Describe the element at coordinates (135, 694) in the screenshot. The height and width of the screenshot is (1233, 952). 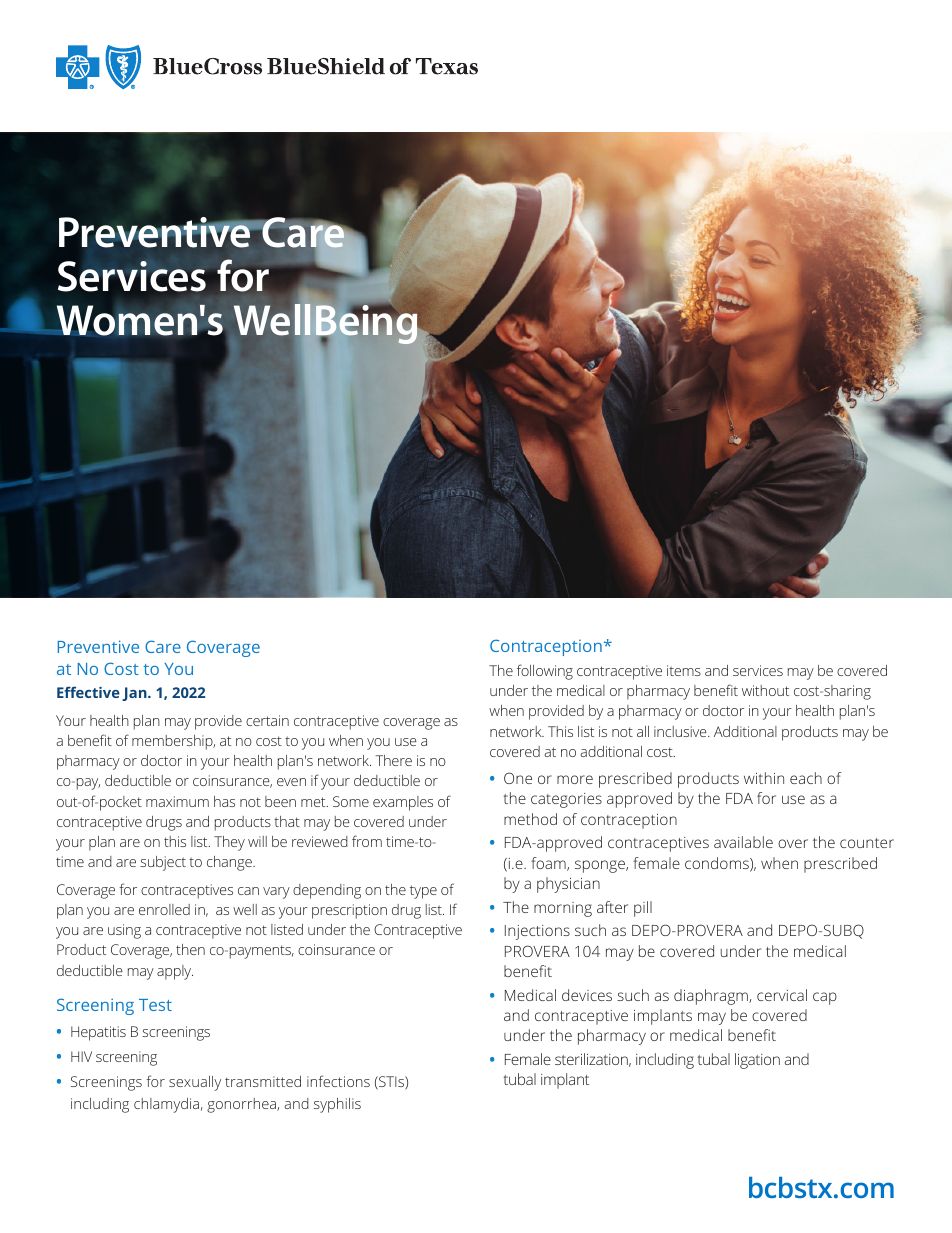
I see `Jan` at that location.
